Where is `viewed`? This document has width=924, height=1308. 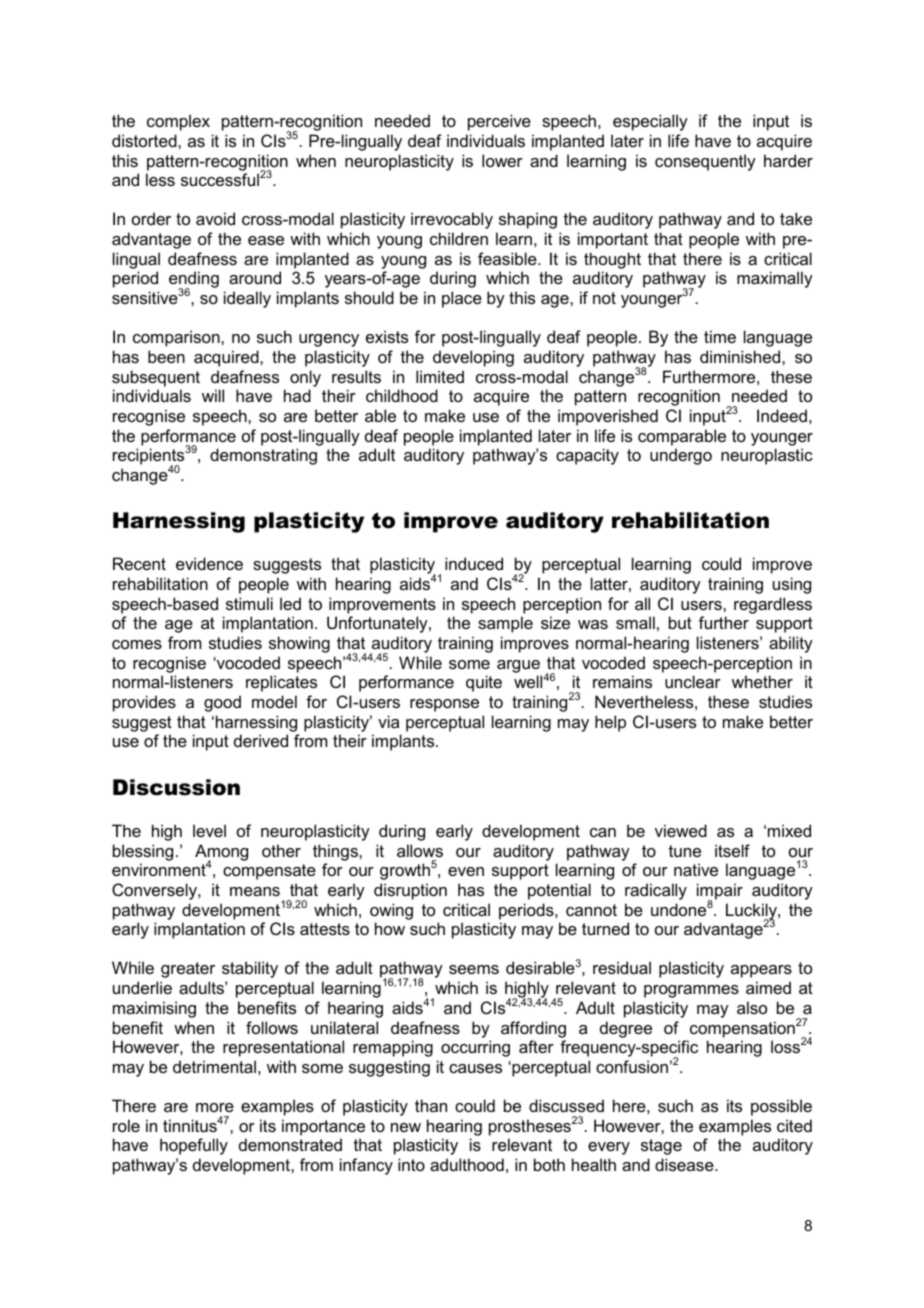
viewed is located at coordinates (681, 830).
